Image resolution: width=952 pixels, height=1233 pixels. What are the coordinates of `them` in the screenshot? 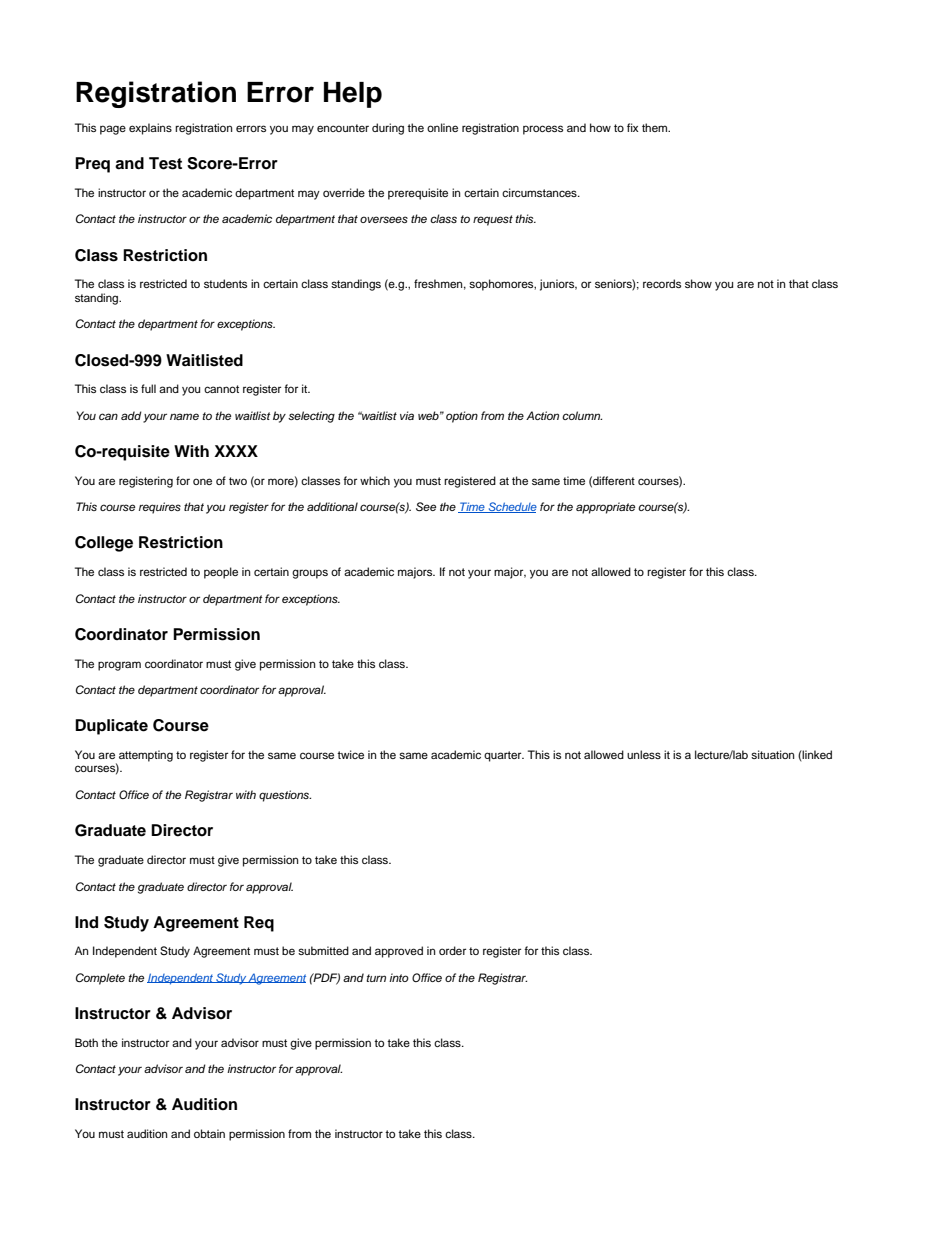 It's located at (656, 127).
